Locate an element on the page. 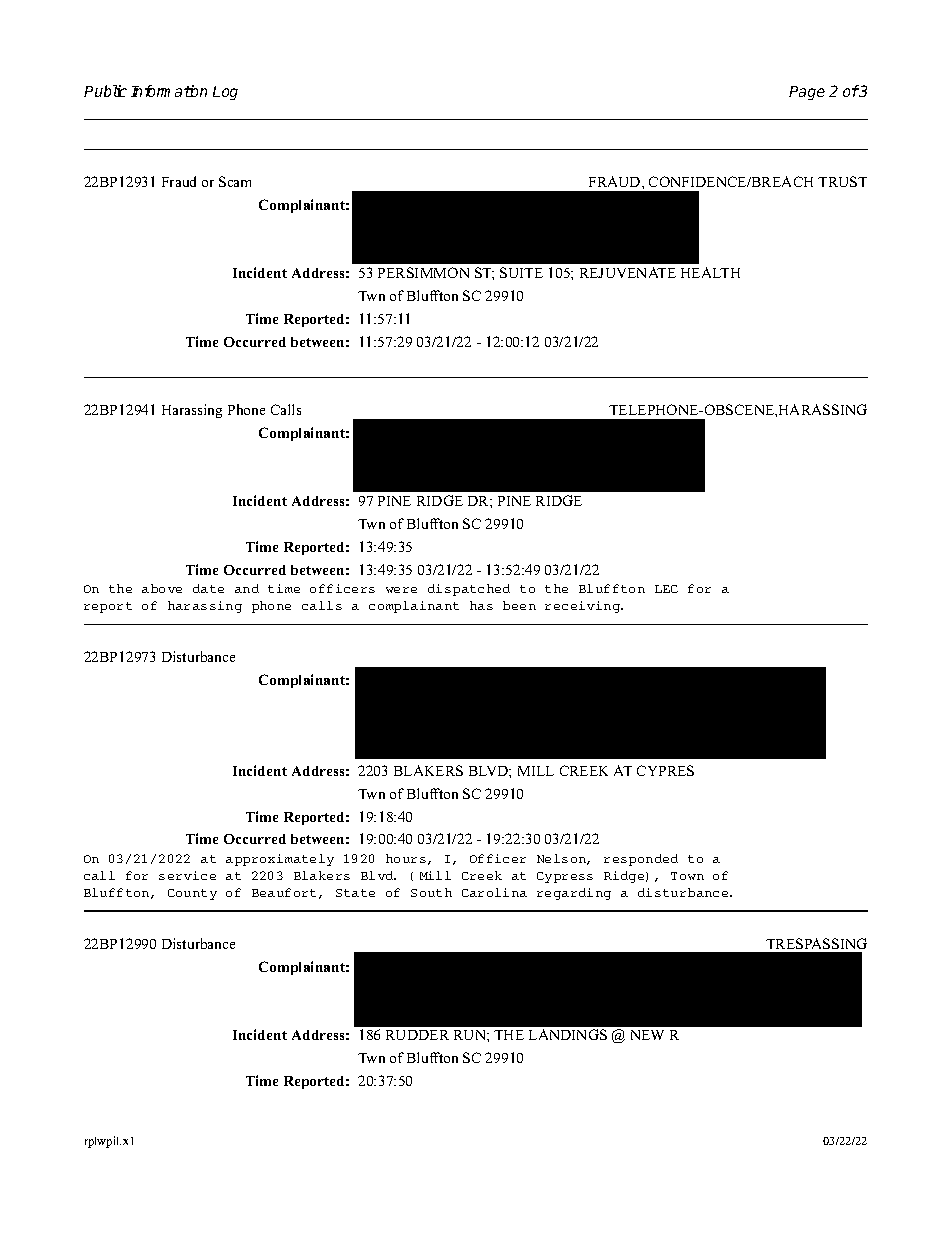 Image resolution: width=952 pixels, height=1233 pixels. County is located at coordinates (192, 894).
